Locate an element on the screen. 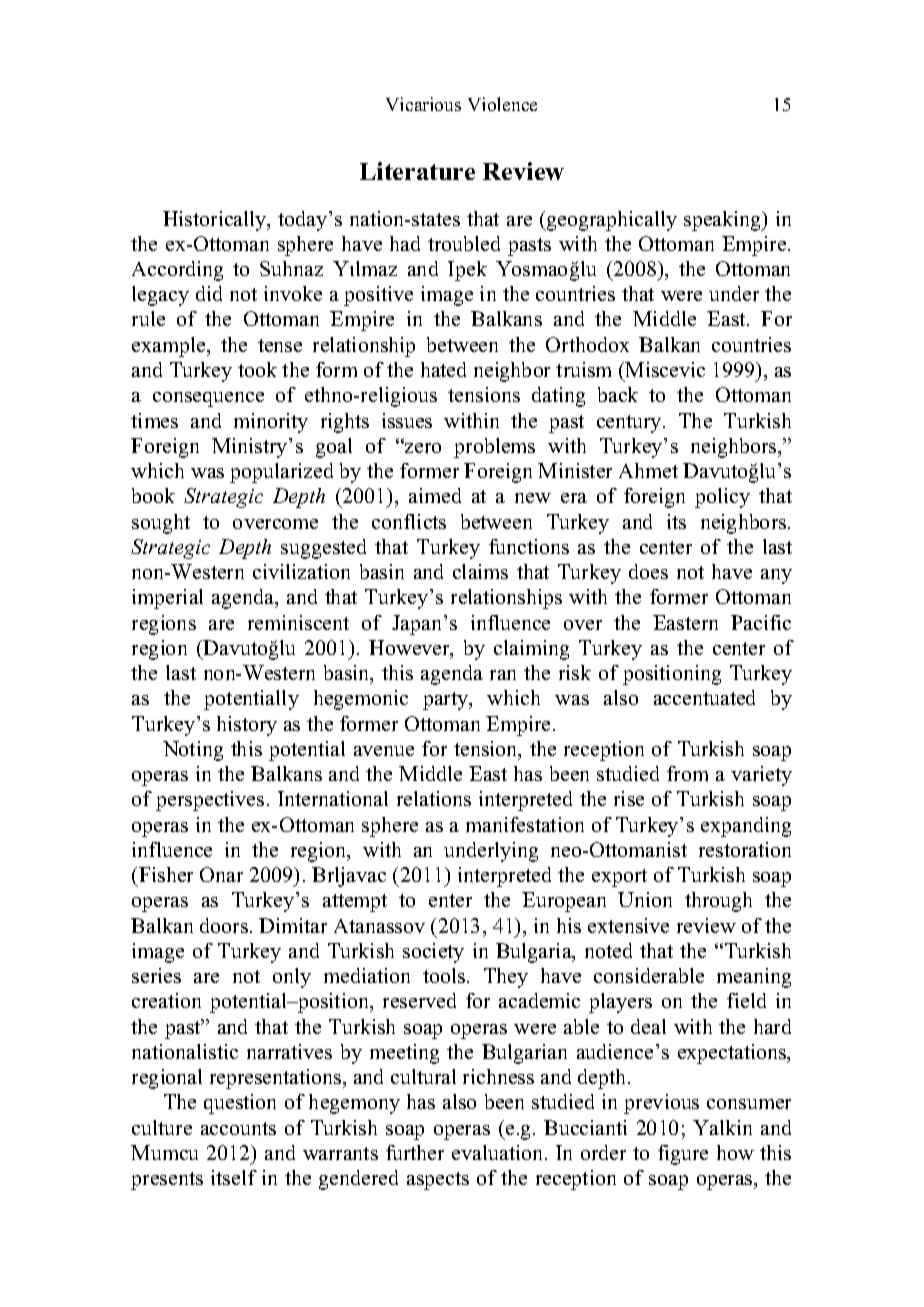 The width and height of the screenshot is (924, 1307). accounts is located at coordinates (238, 1128).
